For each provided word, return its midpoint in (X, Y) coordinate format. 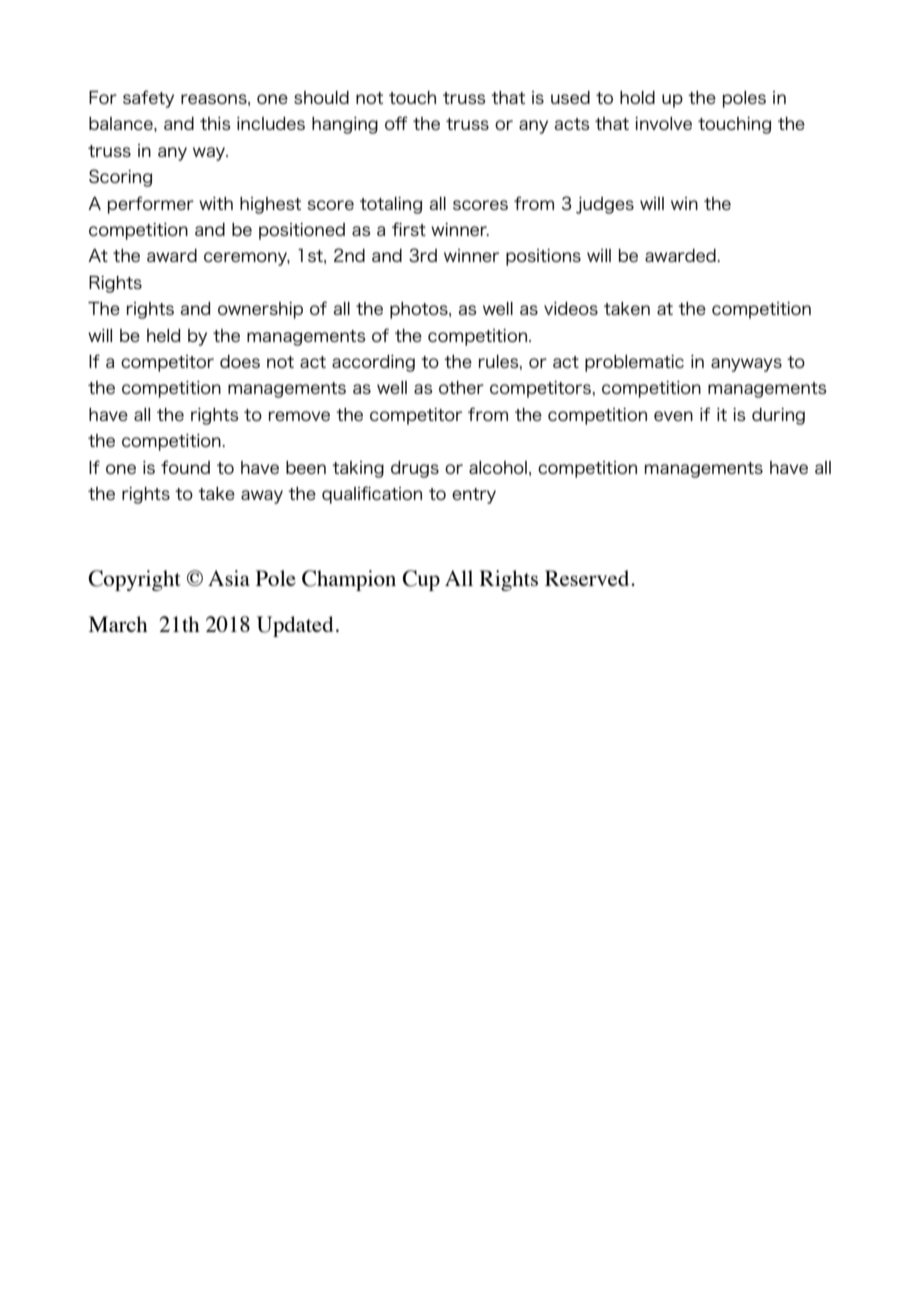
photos (420, 310)
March (118, 624)
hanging (345, 125)
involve (663, 123)
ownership (260, 310)
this (215, 123)
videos (571, 308)
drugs (415, 469)
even (673, 416)
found (185, 467)
